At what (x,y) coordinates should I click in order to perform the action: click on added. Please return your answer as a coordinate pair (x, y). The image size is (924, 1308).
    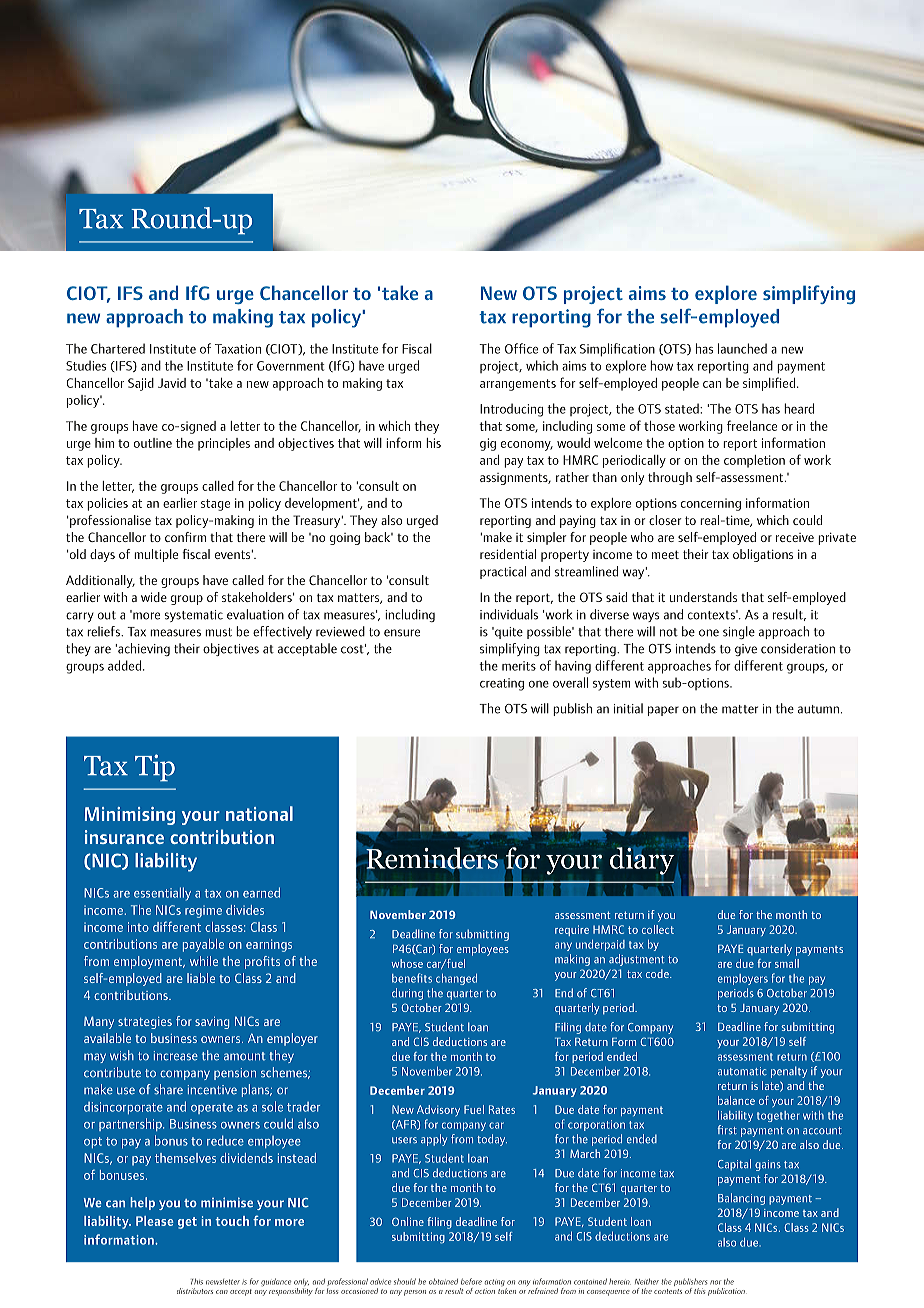
    Looking at the image, I should click on (126, 665).
